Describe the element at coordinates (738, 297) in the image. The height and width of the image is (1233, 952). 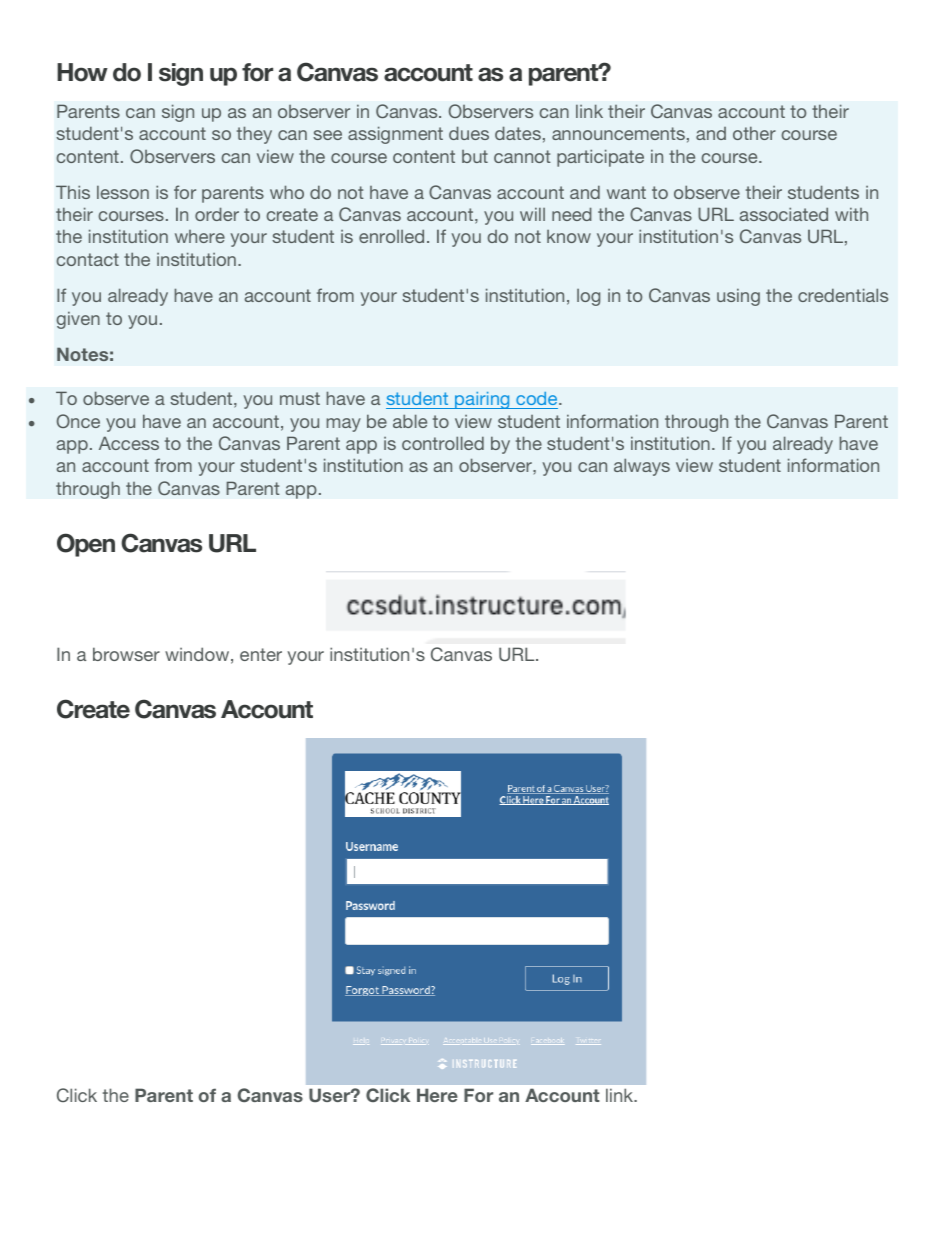
I see `using` at that location.
